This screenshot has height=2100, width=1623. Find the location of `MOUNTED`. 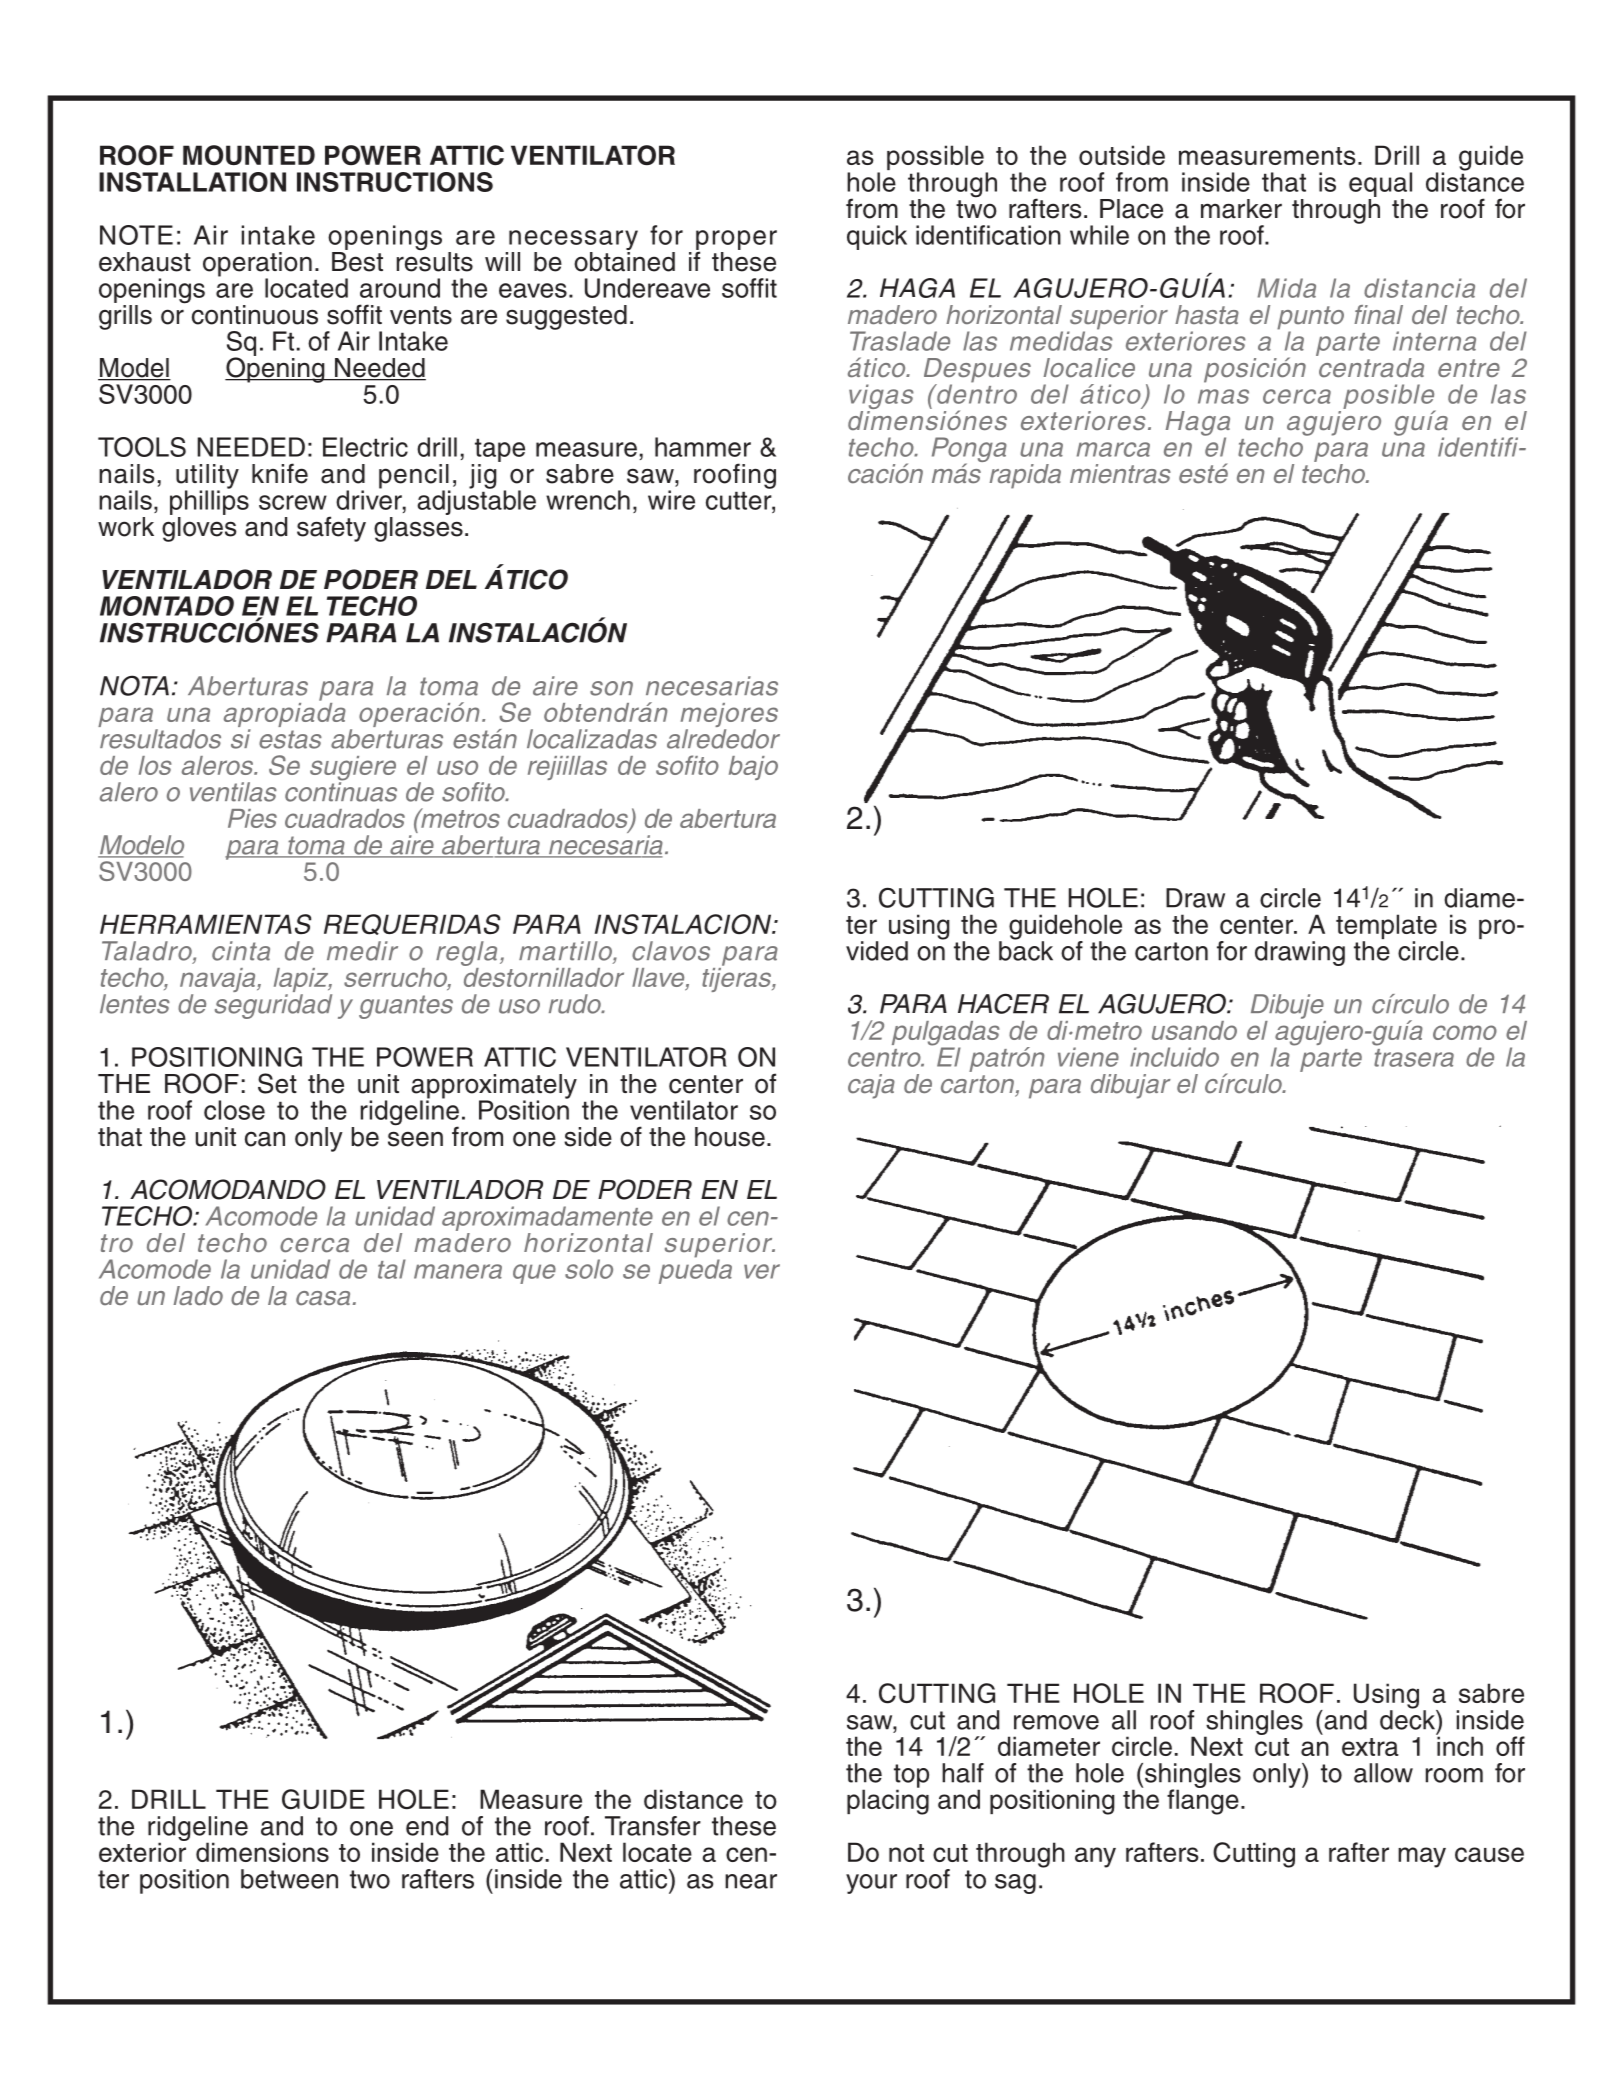

MOUNTED is located at coordinates (249, 155).
